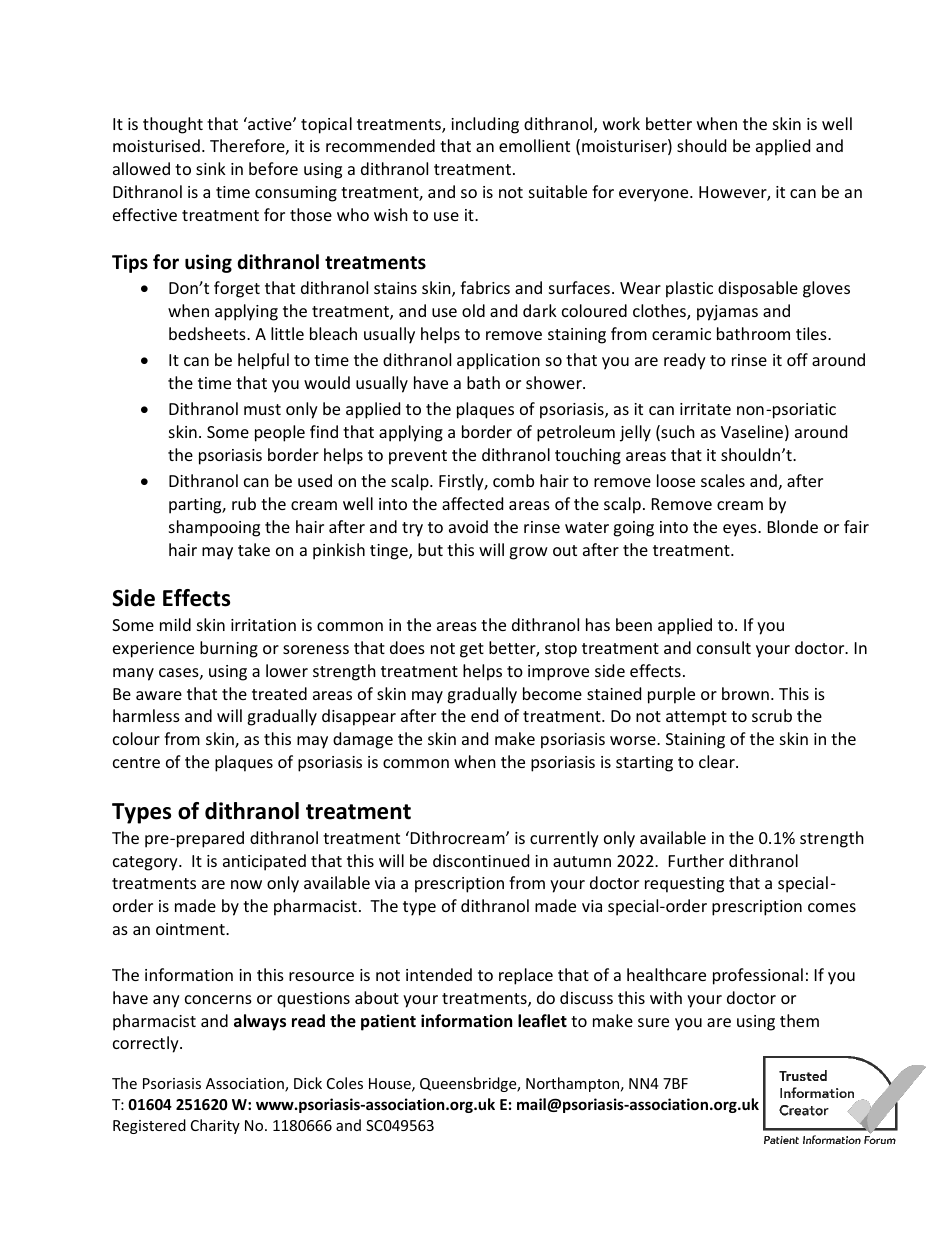 Image resolution: width=952 pixels, height=1233 pixels. Describe the element at coordinates (345, 1083) in the screenshot. I see `Coles` at that location.
